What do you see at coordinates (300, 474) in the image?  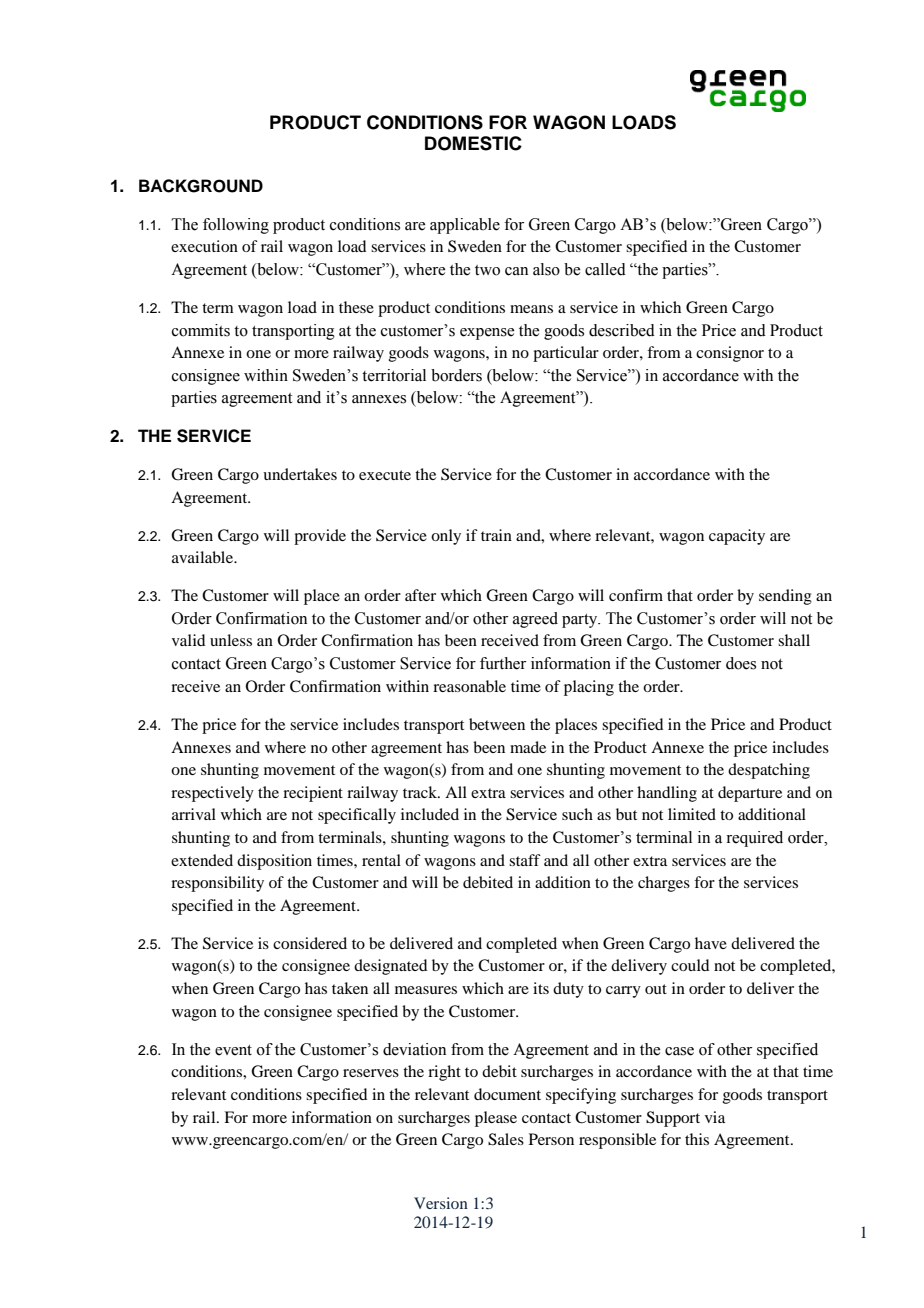 I see `undertakes` at bounding box center [300, 474].
